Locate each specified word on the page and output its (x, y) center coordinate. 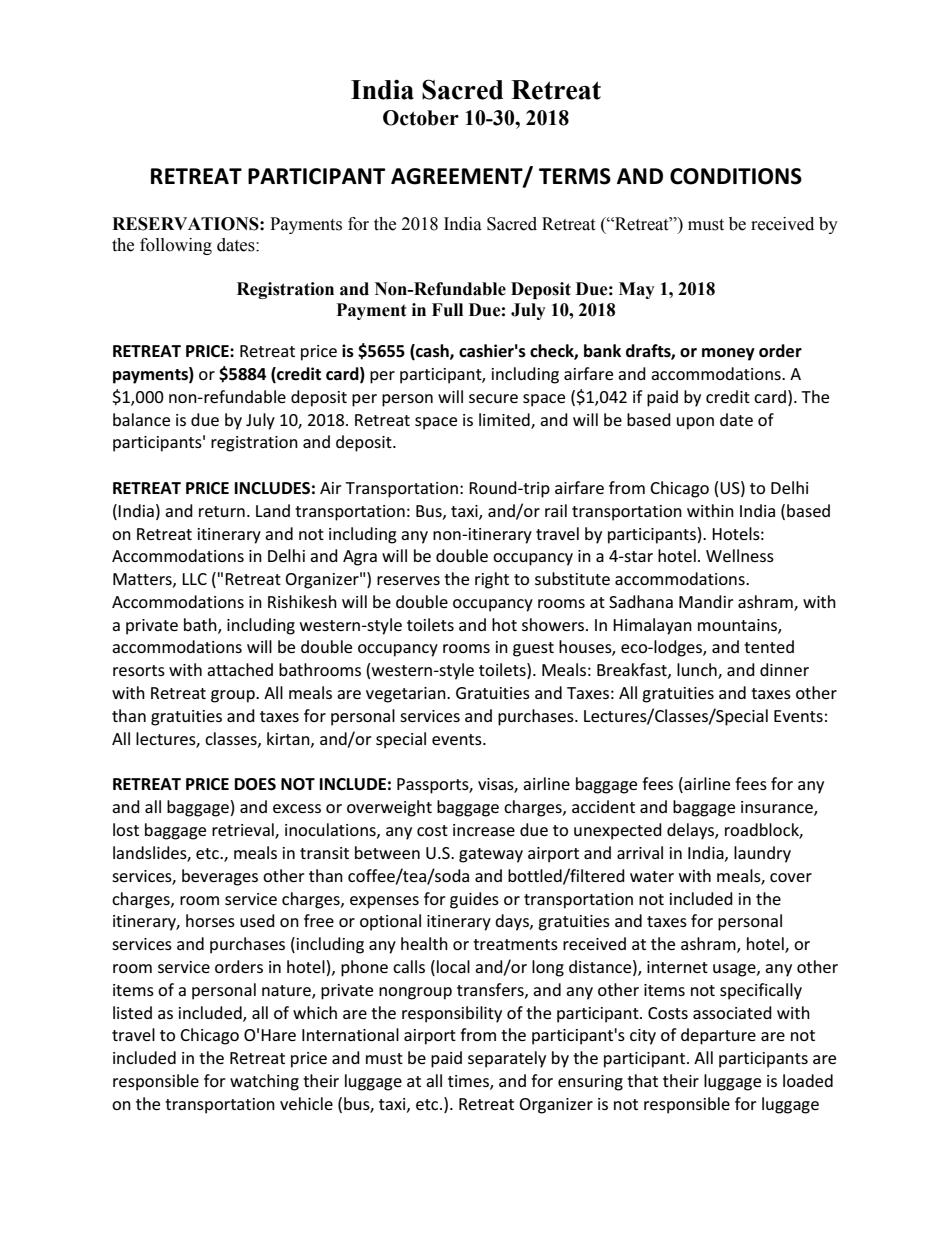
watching (264, 1082)
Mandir (706, 601)
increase (484, 830)
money (728, 354)
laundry (762, 854)
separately (507, 1059)
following (176, 246)
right (492, 580)
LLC (194, 579)
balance (141, 419)
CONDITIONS (736, 176)
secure (493, 398)
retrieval (244, 830)
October (421, 118)
